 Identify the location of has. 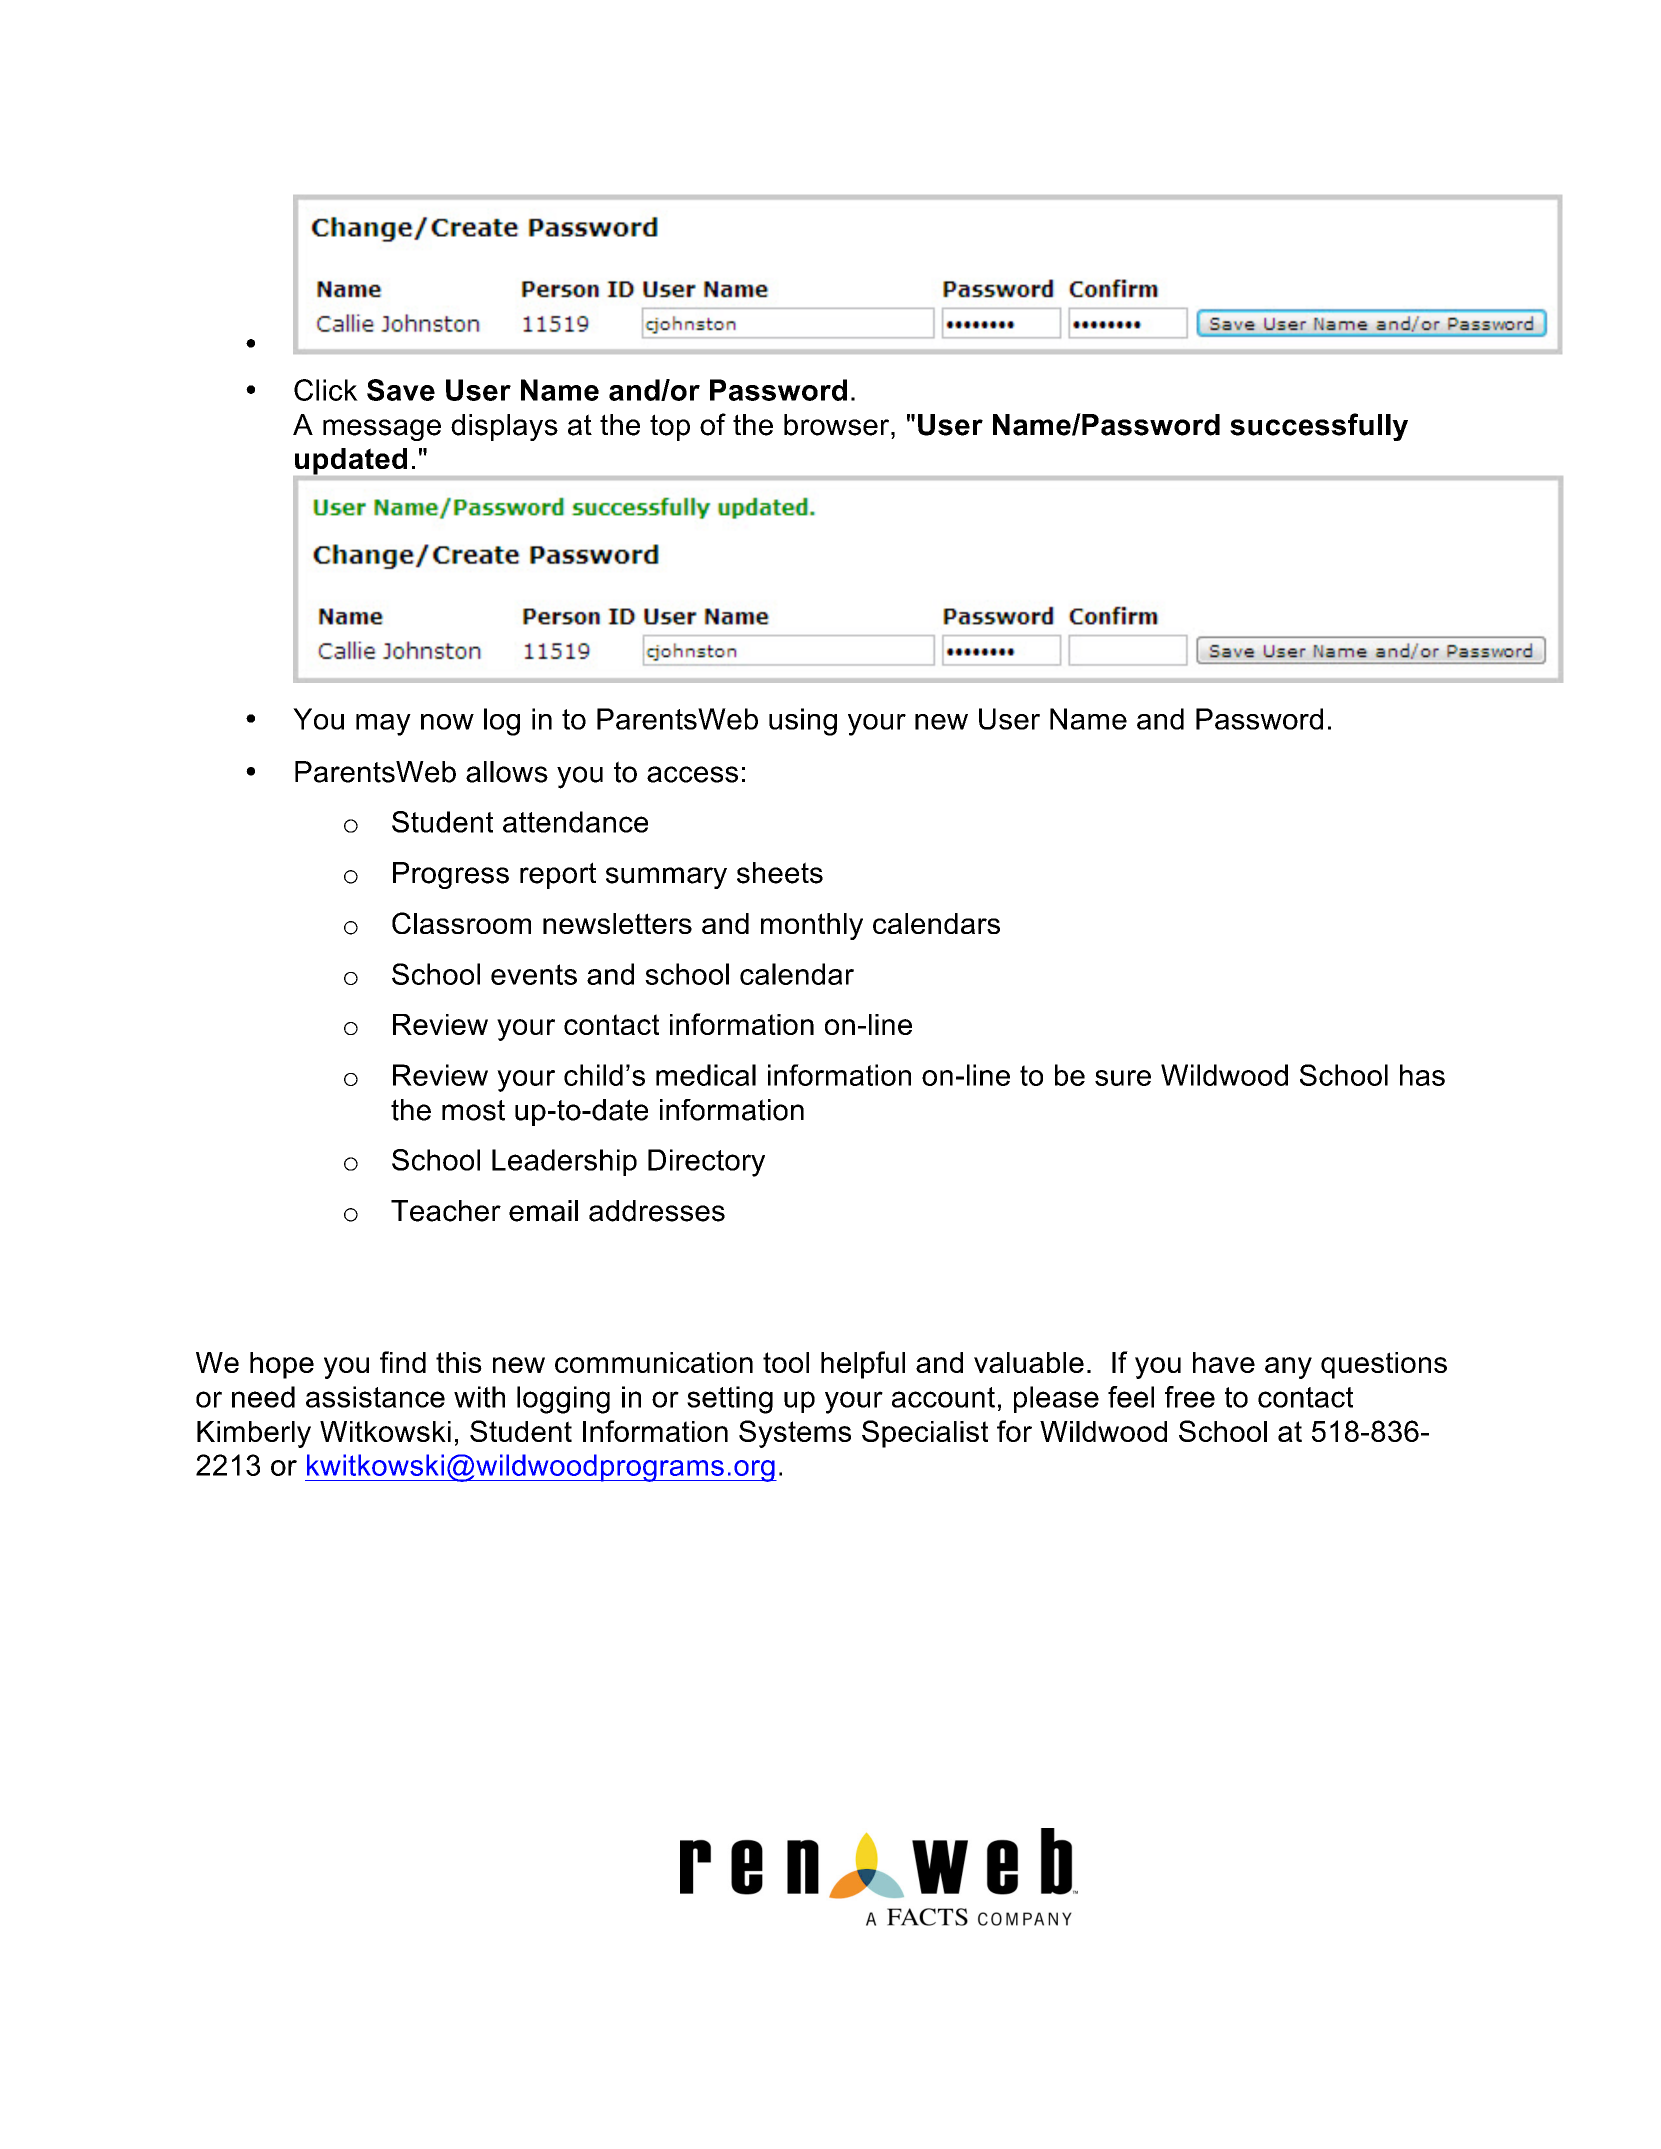
(1422, 1075).
